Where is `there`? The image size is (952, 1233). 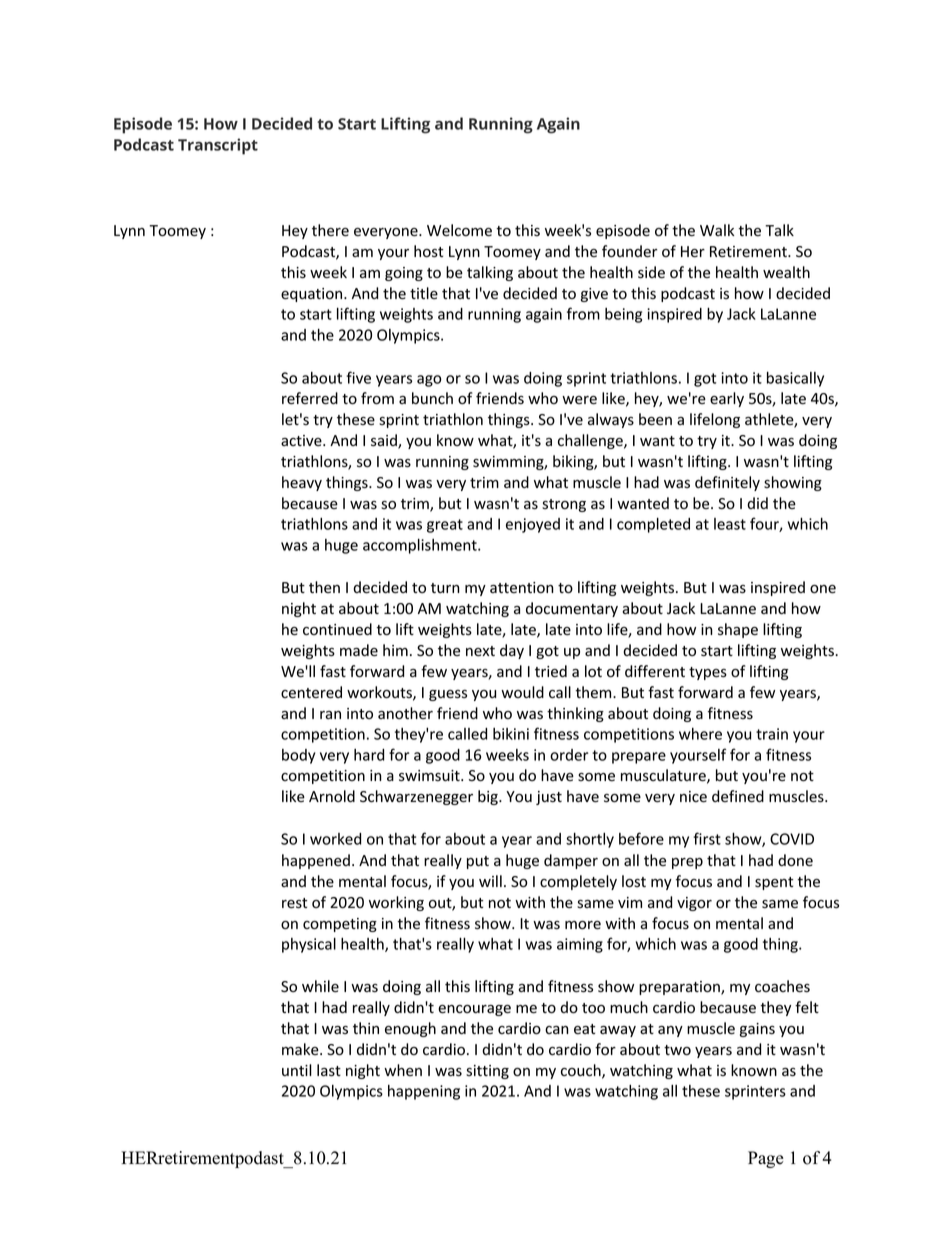
there is located at coordinates (330, 230).
